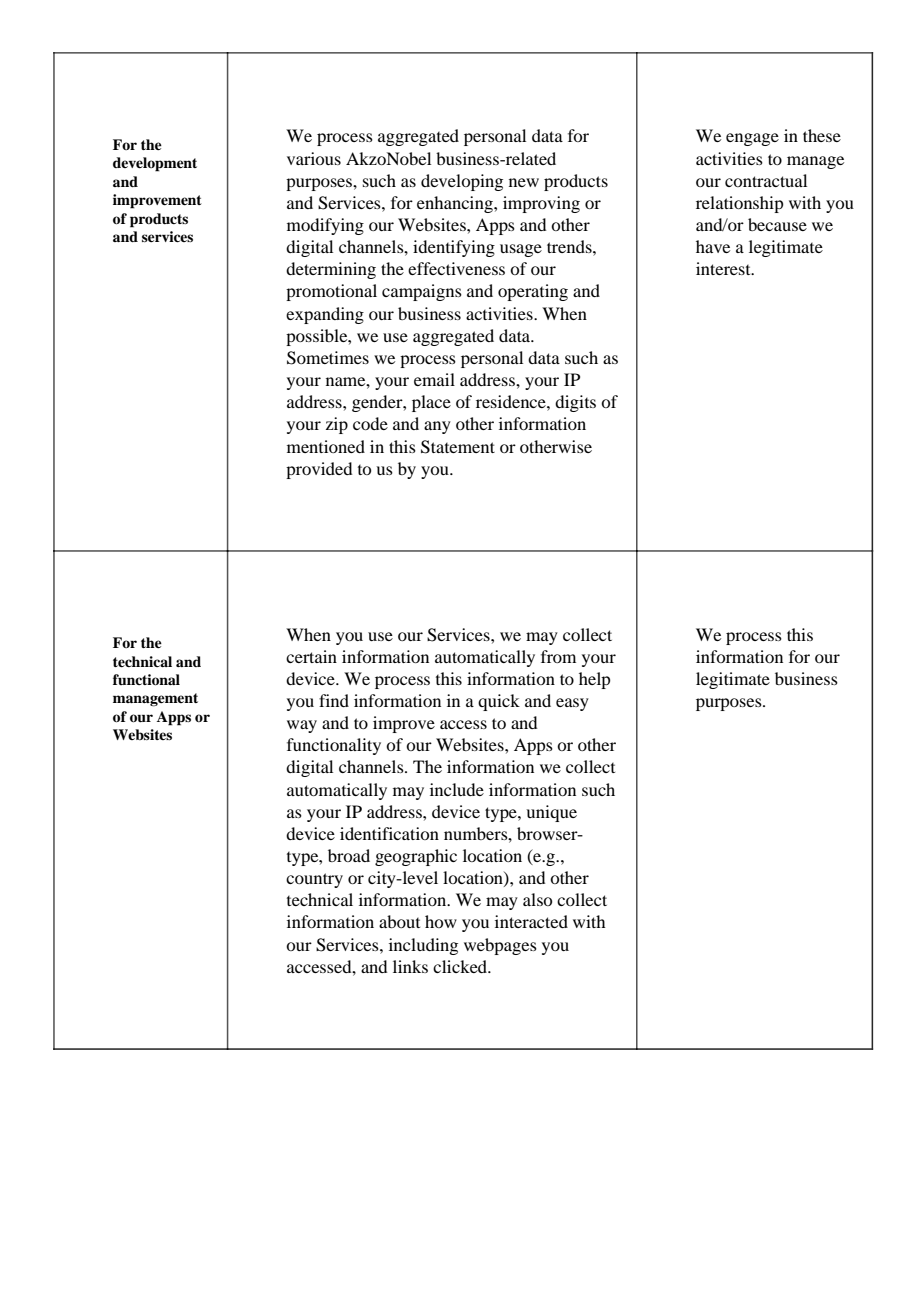 This screenshot has height=1308, width=924. Describe the element at coordinates (594, 680) in the screenshot. I see `help` at that location.
